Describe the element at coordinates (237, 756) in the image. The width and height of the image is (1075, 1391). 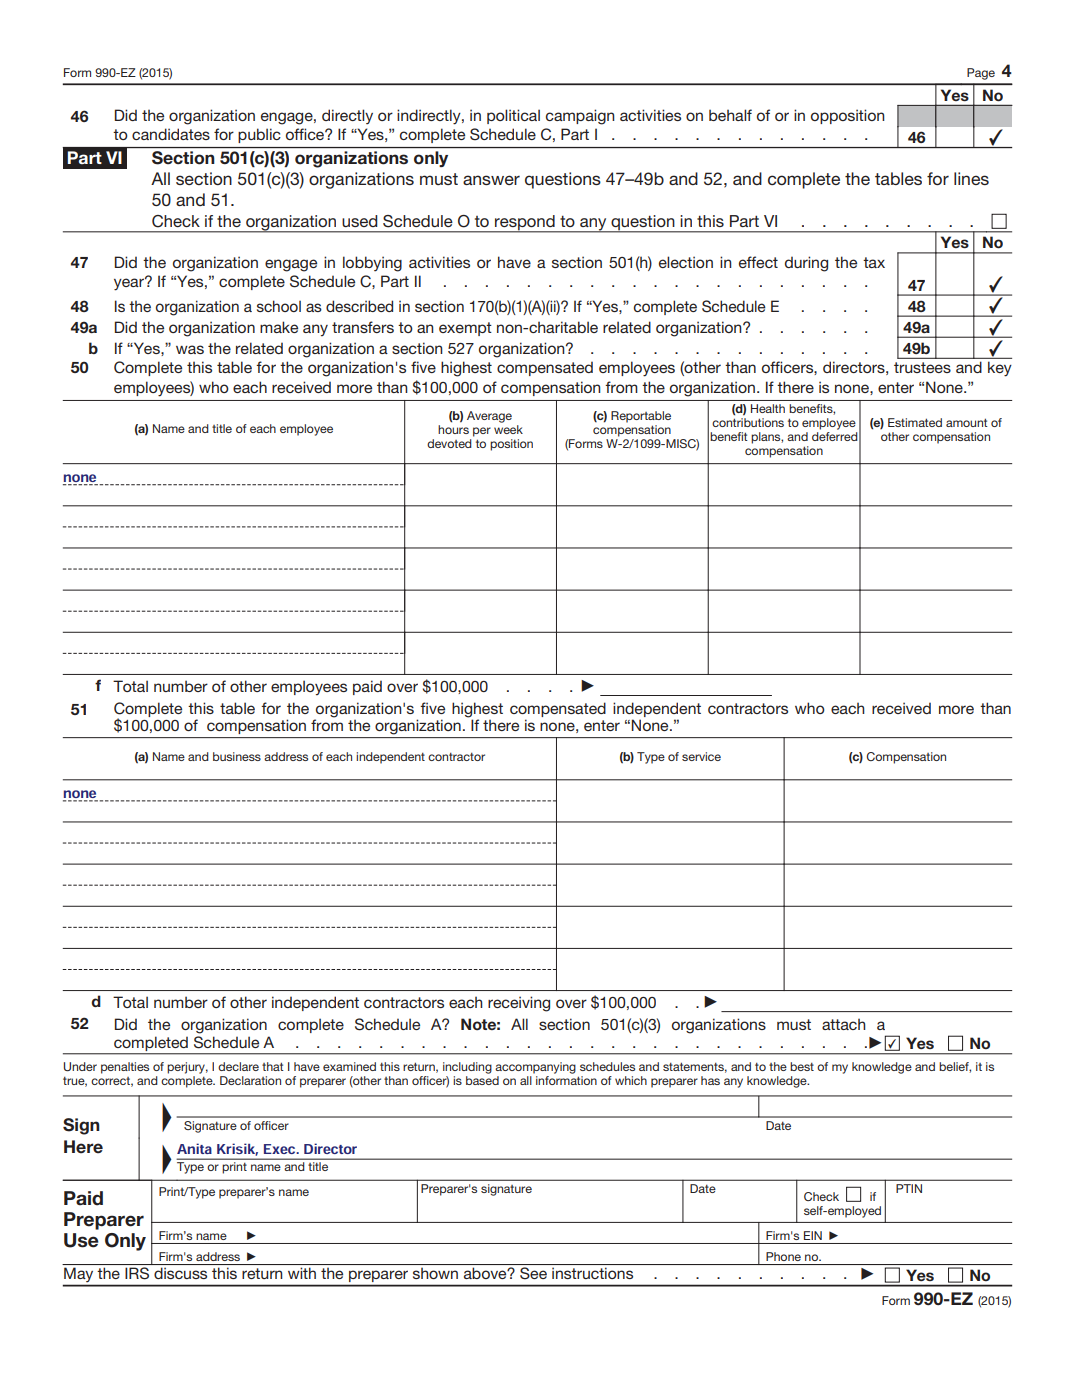
I see `business` at that location.
